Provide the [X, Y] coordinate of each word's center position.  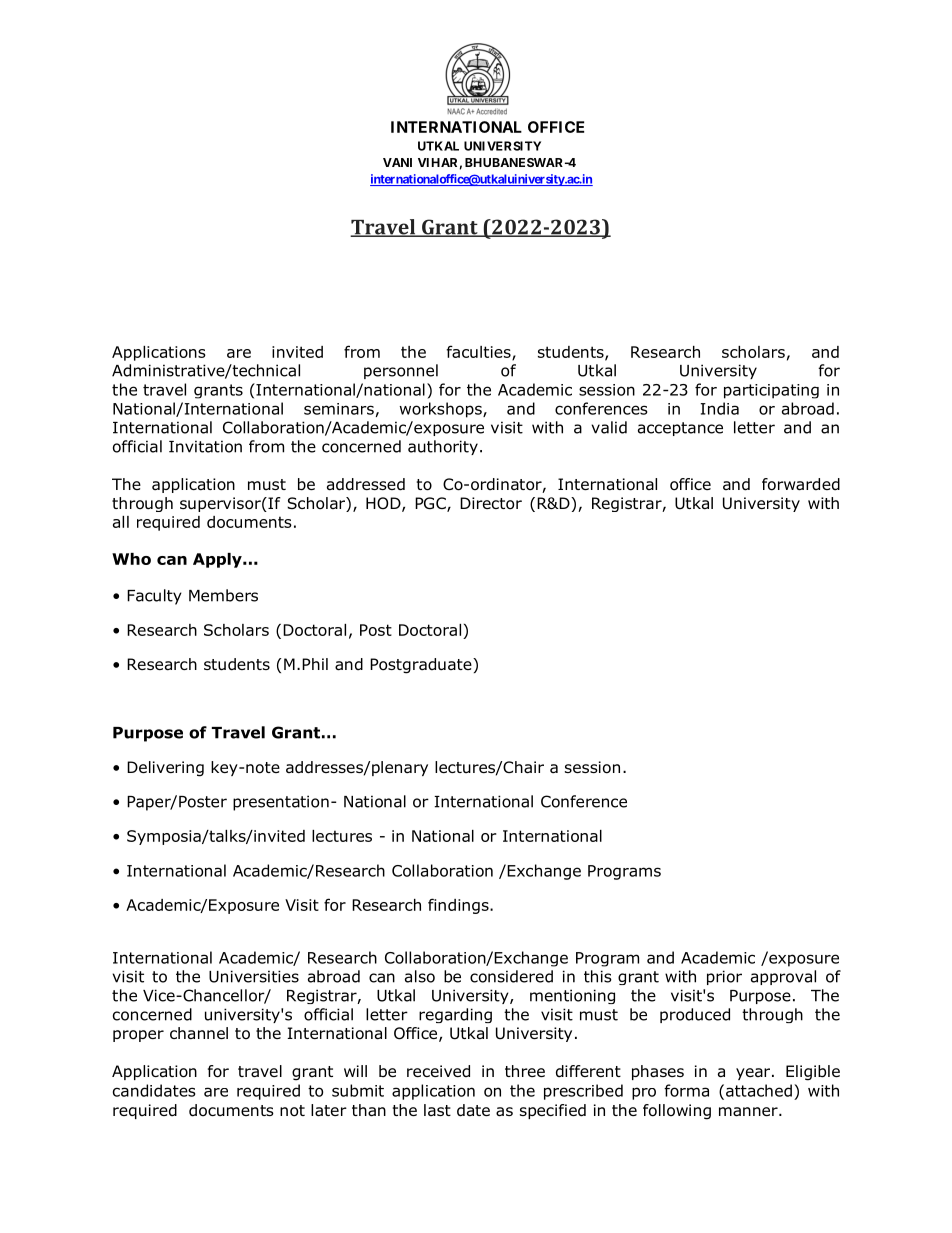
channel [199, 1033]
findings [459, 906]
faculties [480, 352]
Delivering [165, 769]
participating [771, 391]
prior [724, 977]
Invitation [205, 446]
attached [759, 1090]
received [438, 1071]
